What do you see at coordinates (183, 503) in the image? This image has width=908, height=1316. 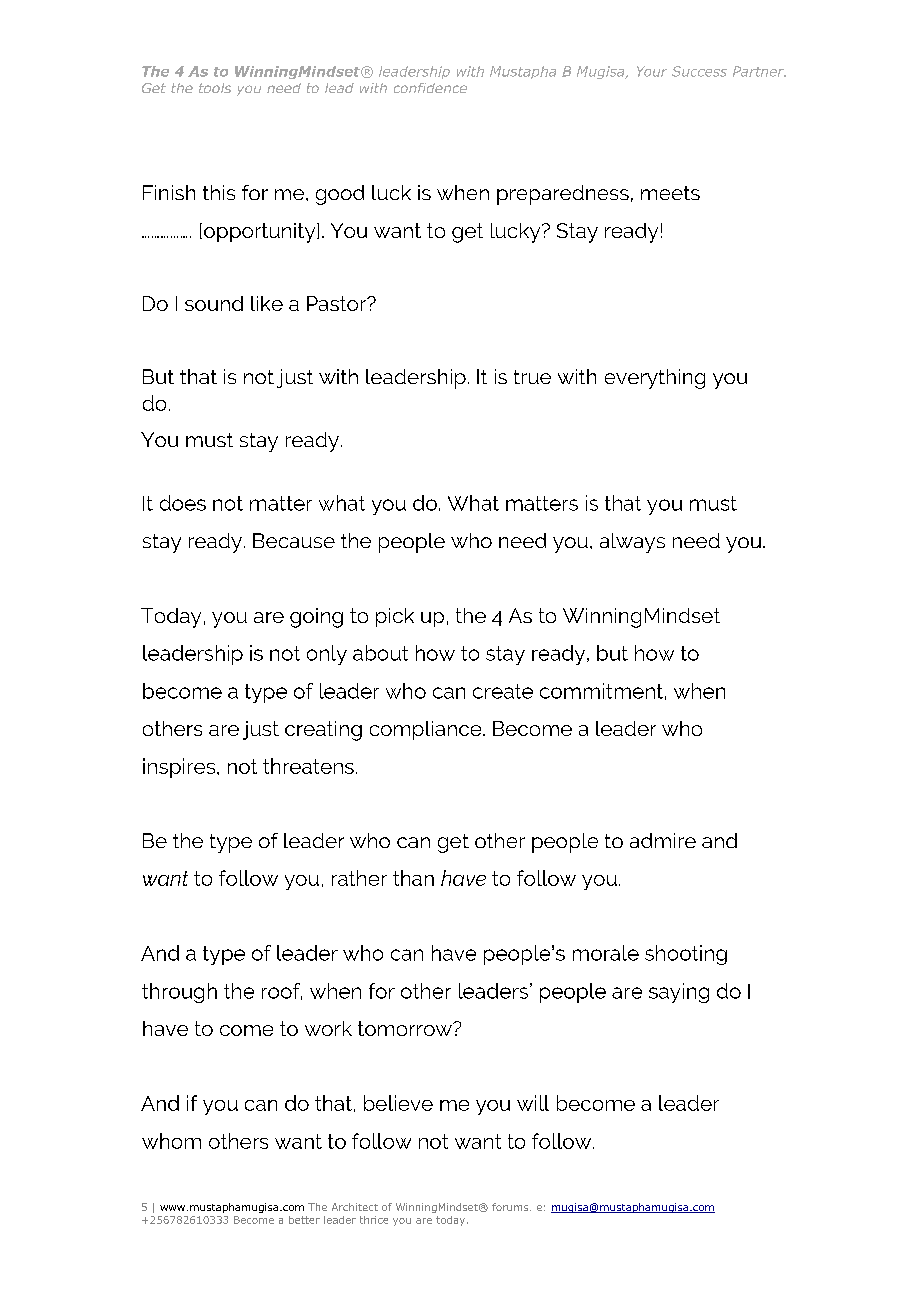 I see `does` at bounding box center [183, 503].
